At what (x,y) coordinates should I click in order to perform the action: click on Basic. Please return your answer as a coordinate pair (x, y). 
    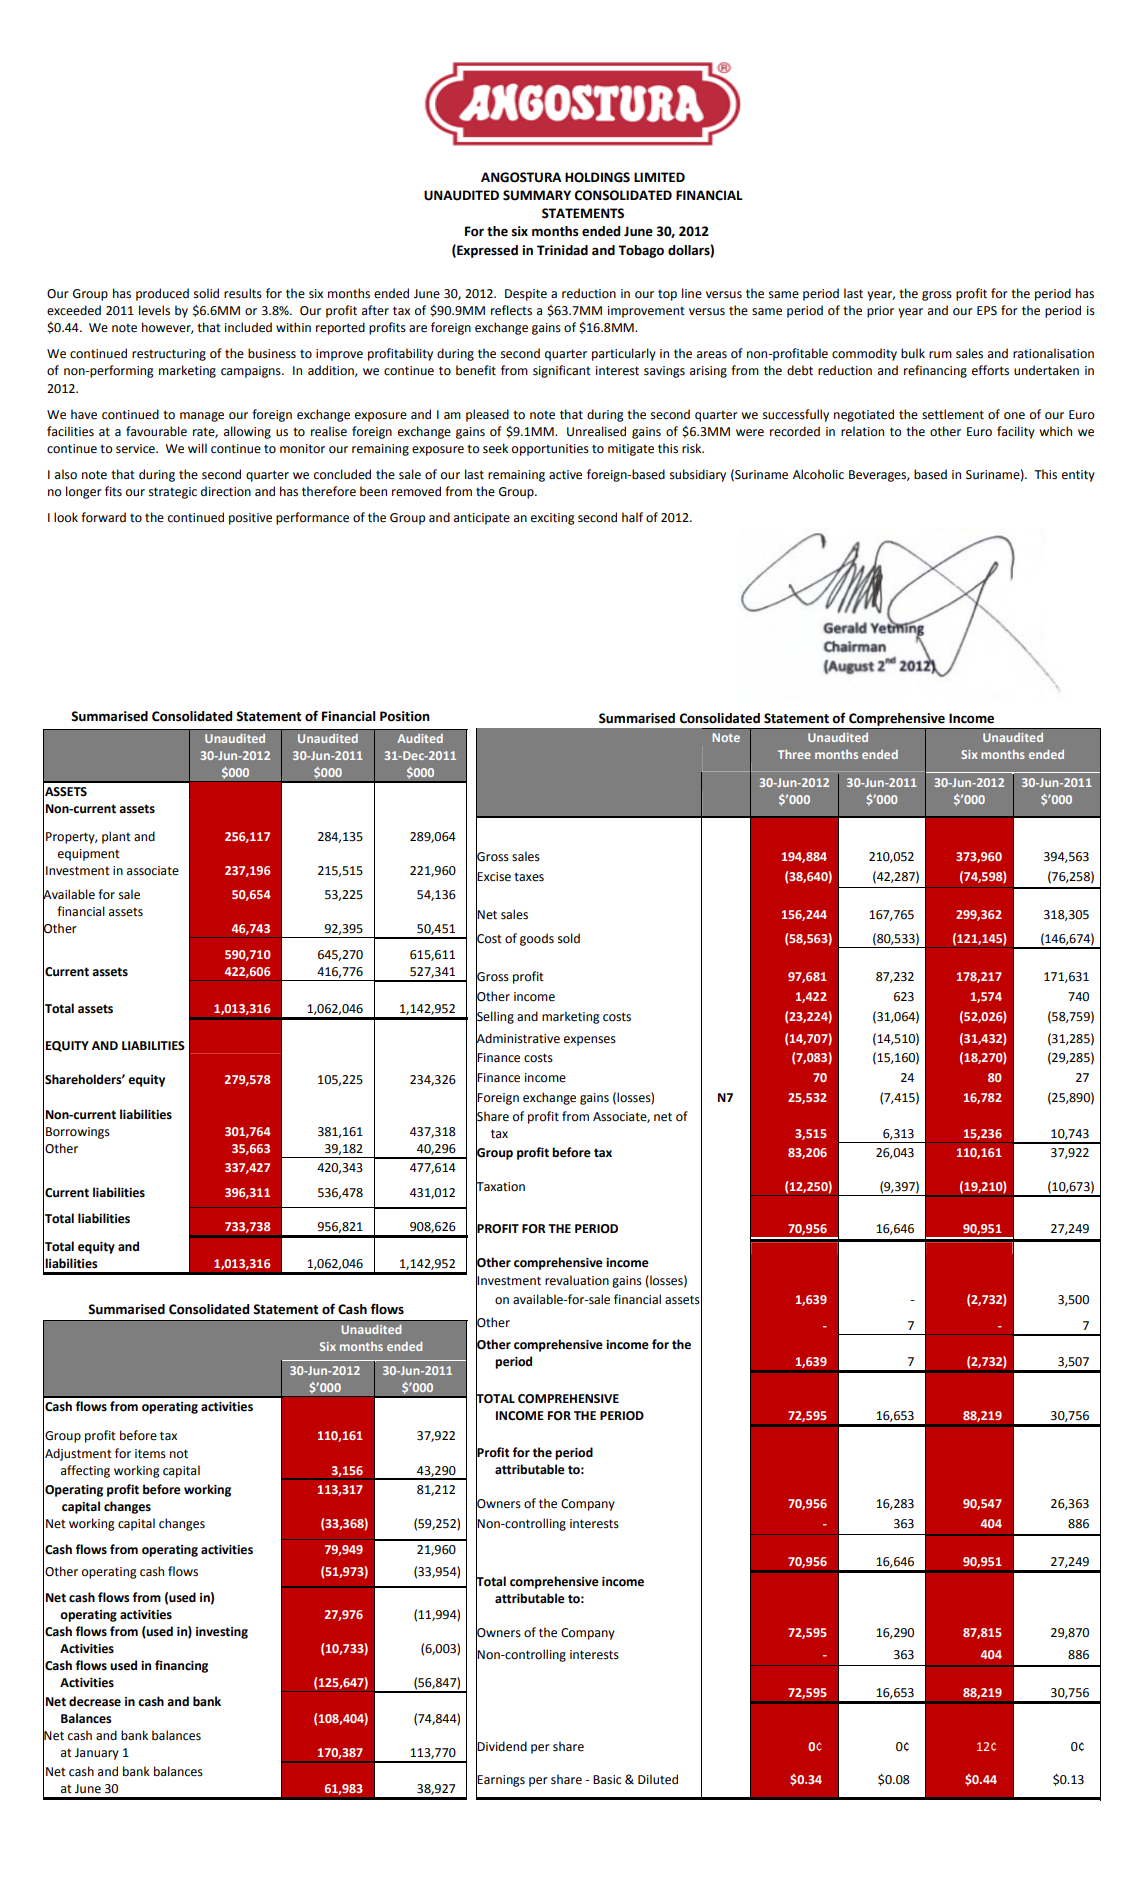
    Looking at the image, I should click on (607, 1780).
